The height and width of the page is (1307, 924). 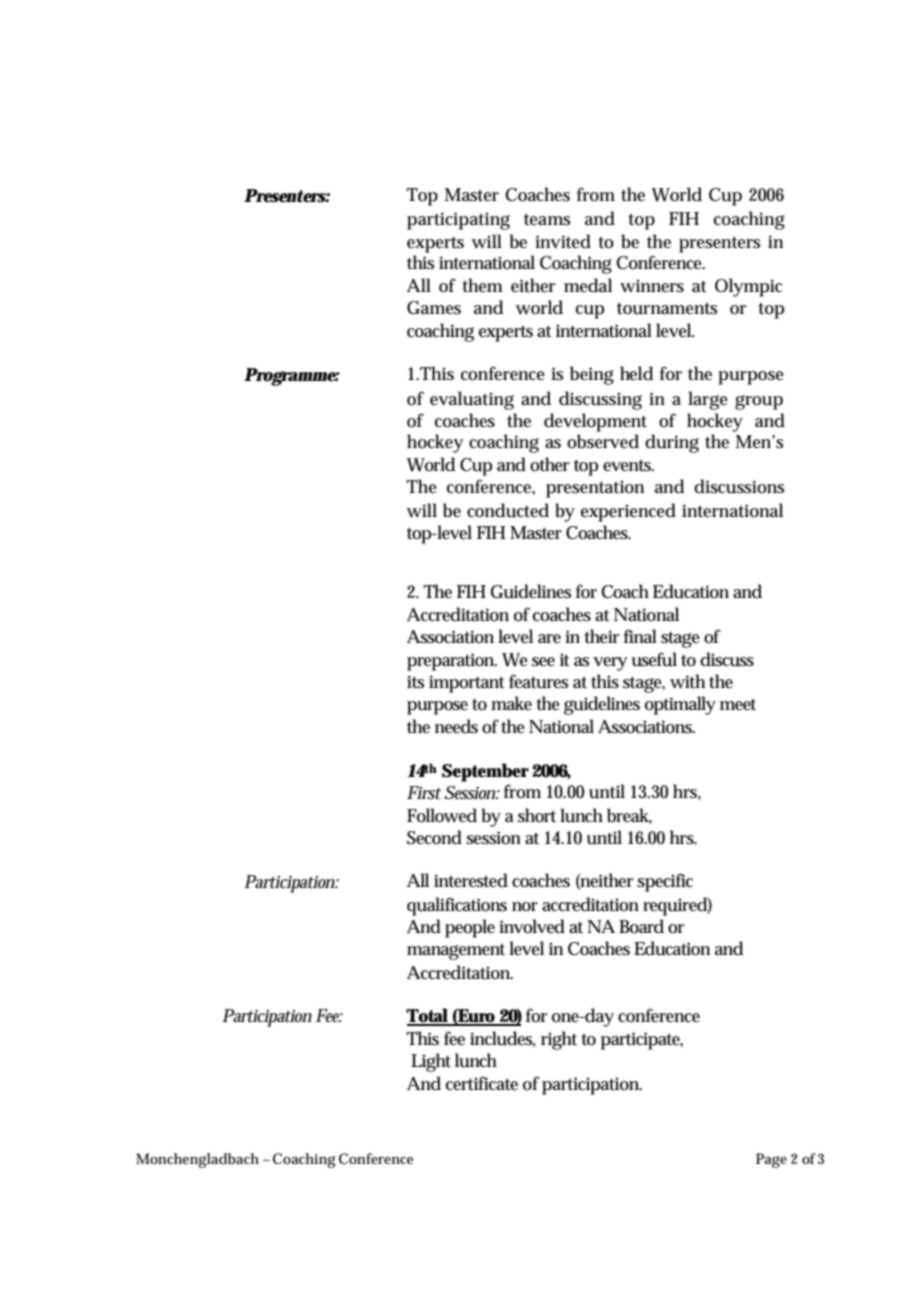 What do you see at coordinates (467, 684) in the page?
I see `important` at bounding box center [467, 684].
